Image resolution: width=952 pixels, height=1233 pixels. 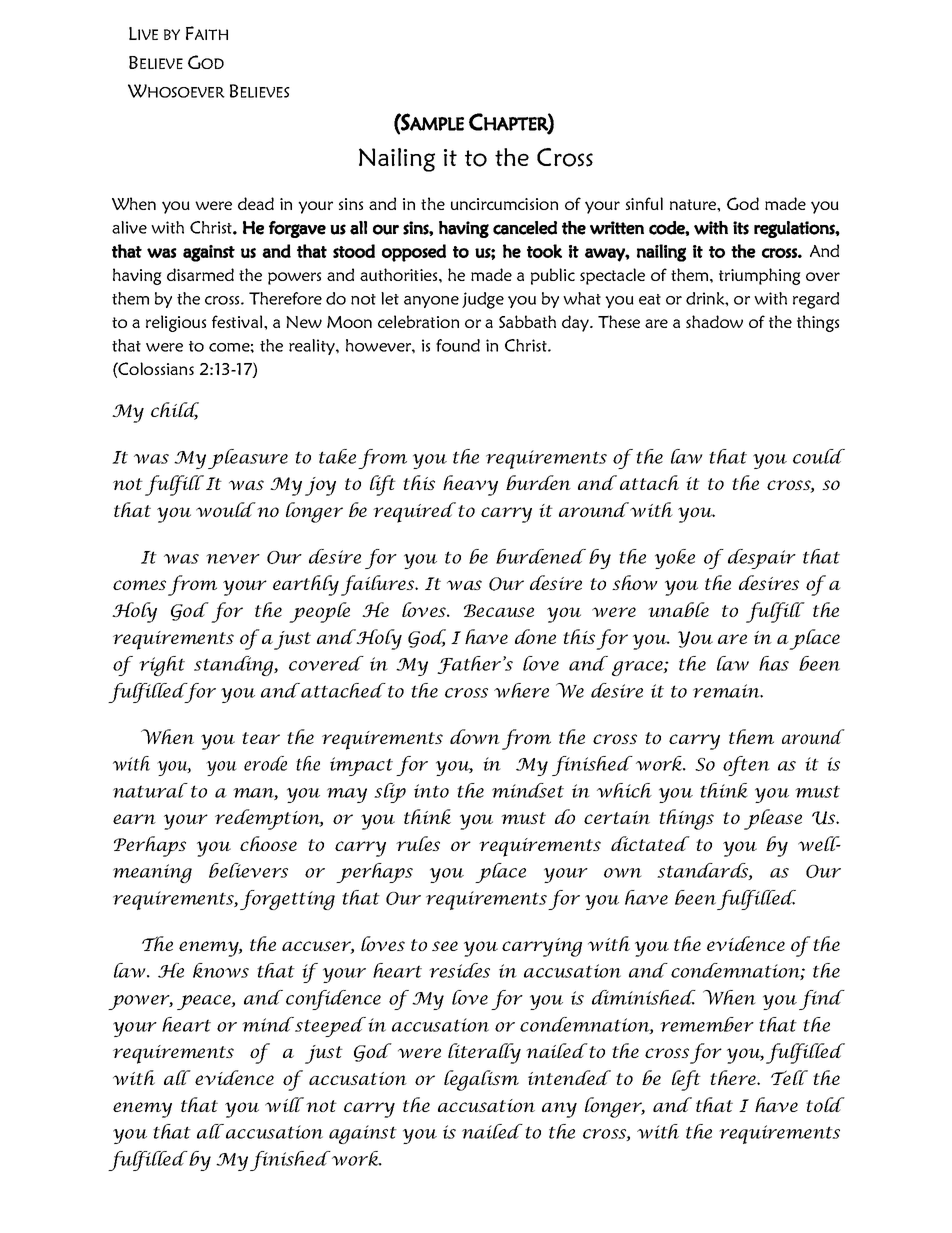 I want to click on remember, so click(x=707, y=1024).
